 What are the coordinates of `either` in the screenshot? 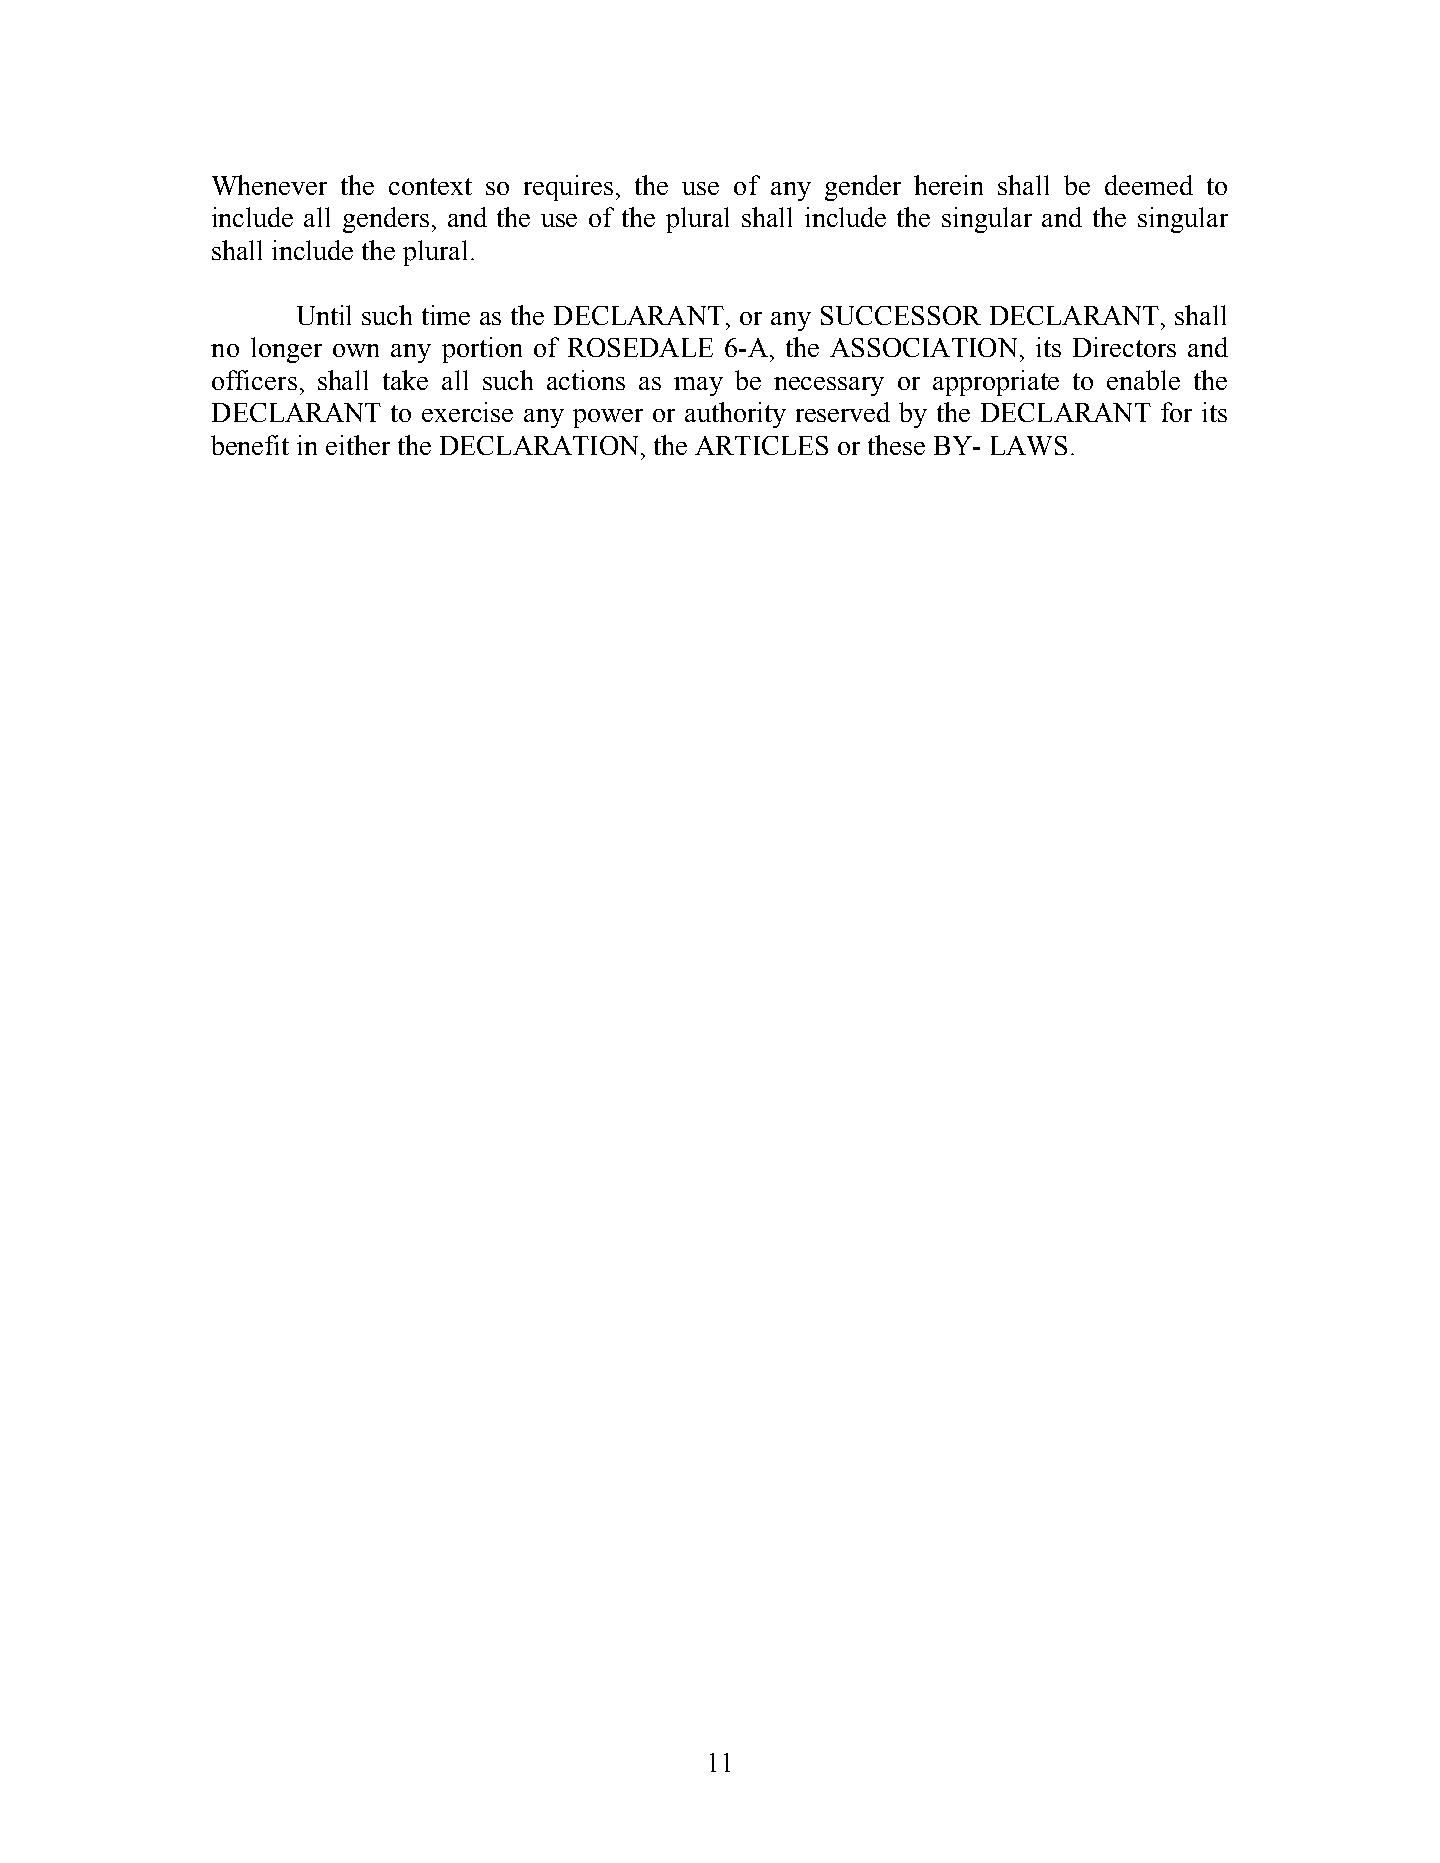 It's located at (358, 445).
